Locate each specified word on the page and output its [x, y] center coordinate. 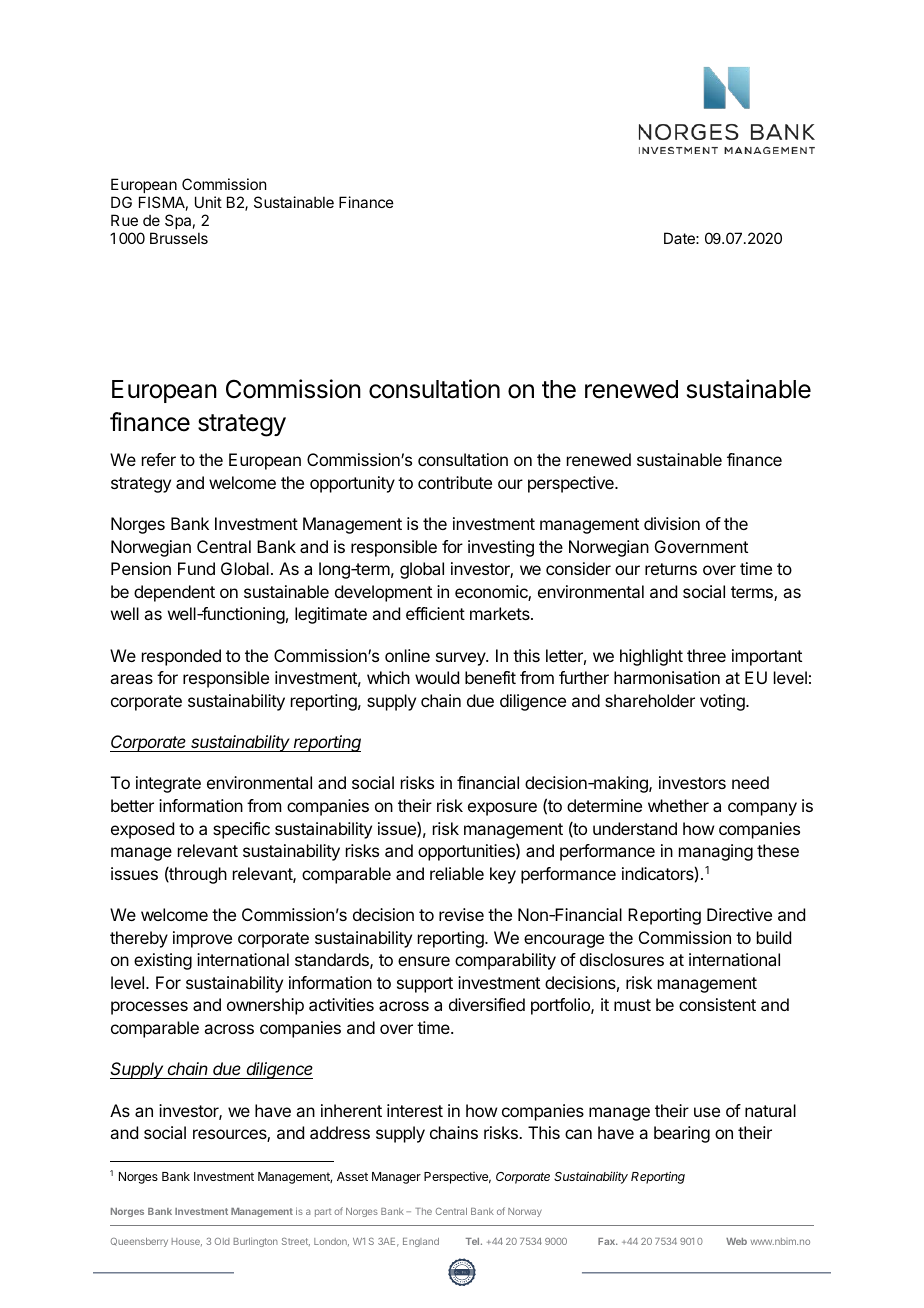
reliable [457, 873]
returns [671, 569]
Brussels [179, 238]
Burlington [256, 1242]
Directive [739, 914]
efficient [435, 613]
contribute [455, 482]
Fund [196, 568]
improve [202, 939]
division [672, 523]
